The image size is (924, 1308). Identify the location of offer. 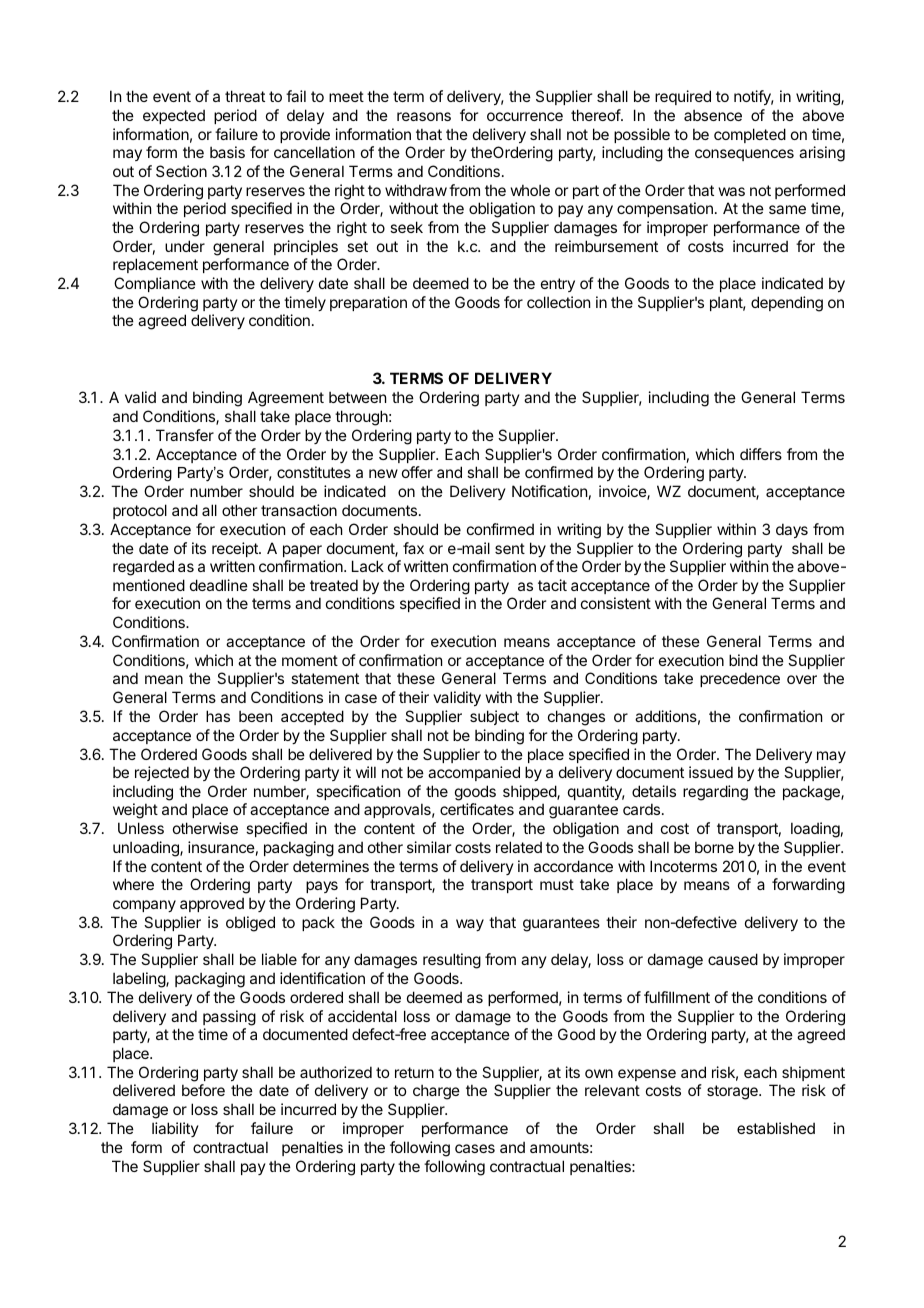
(417, 472).
